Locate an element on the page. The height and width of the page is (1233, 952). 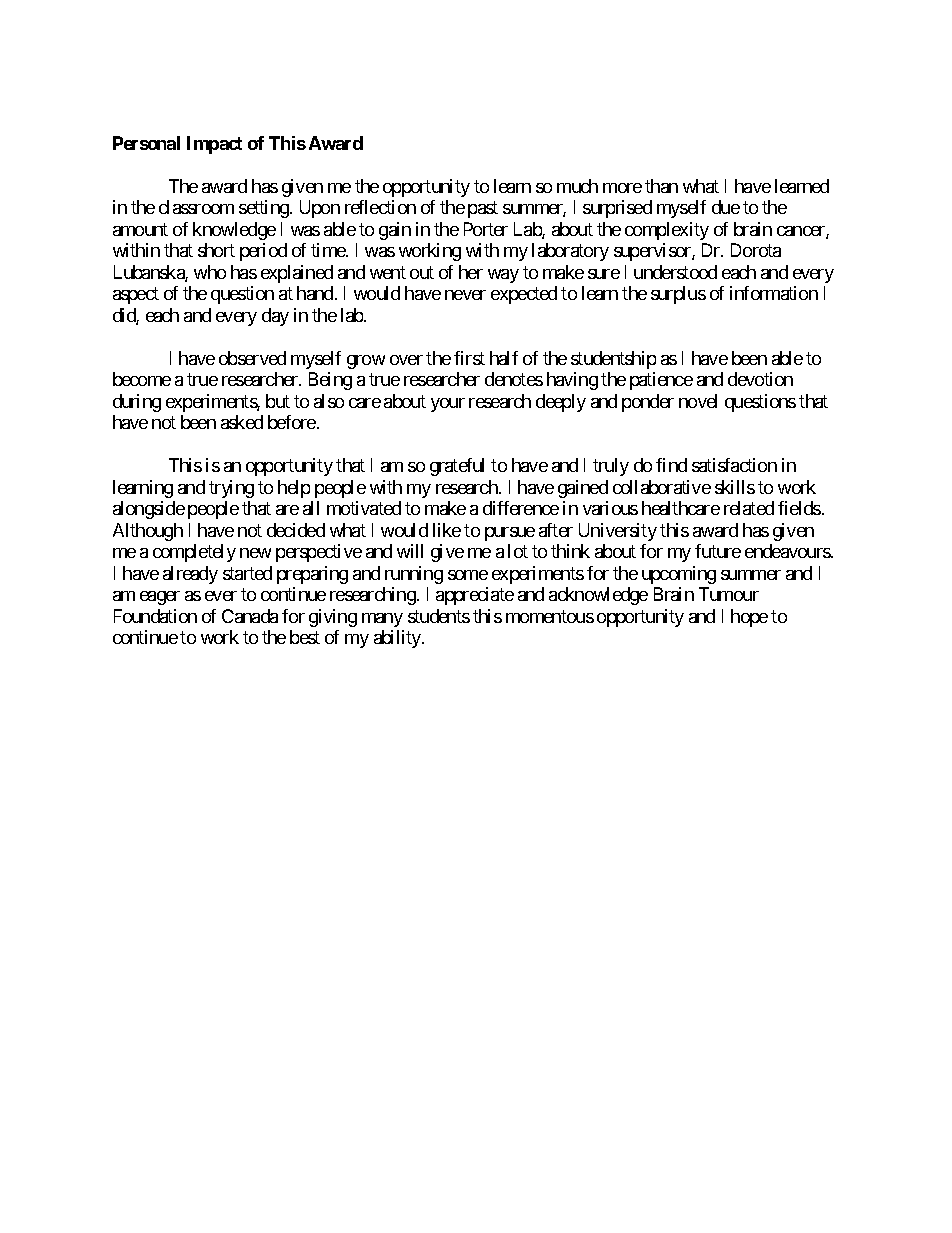
than is located at coordinates (661, 186).
